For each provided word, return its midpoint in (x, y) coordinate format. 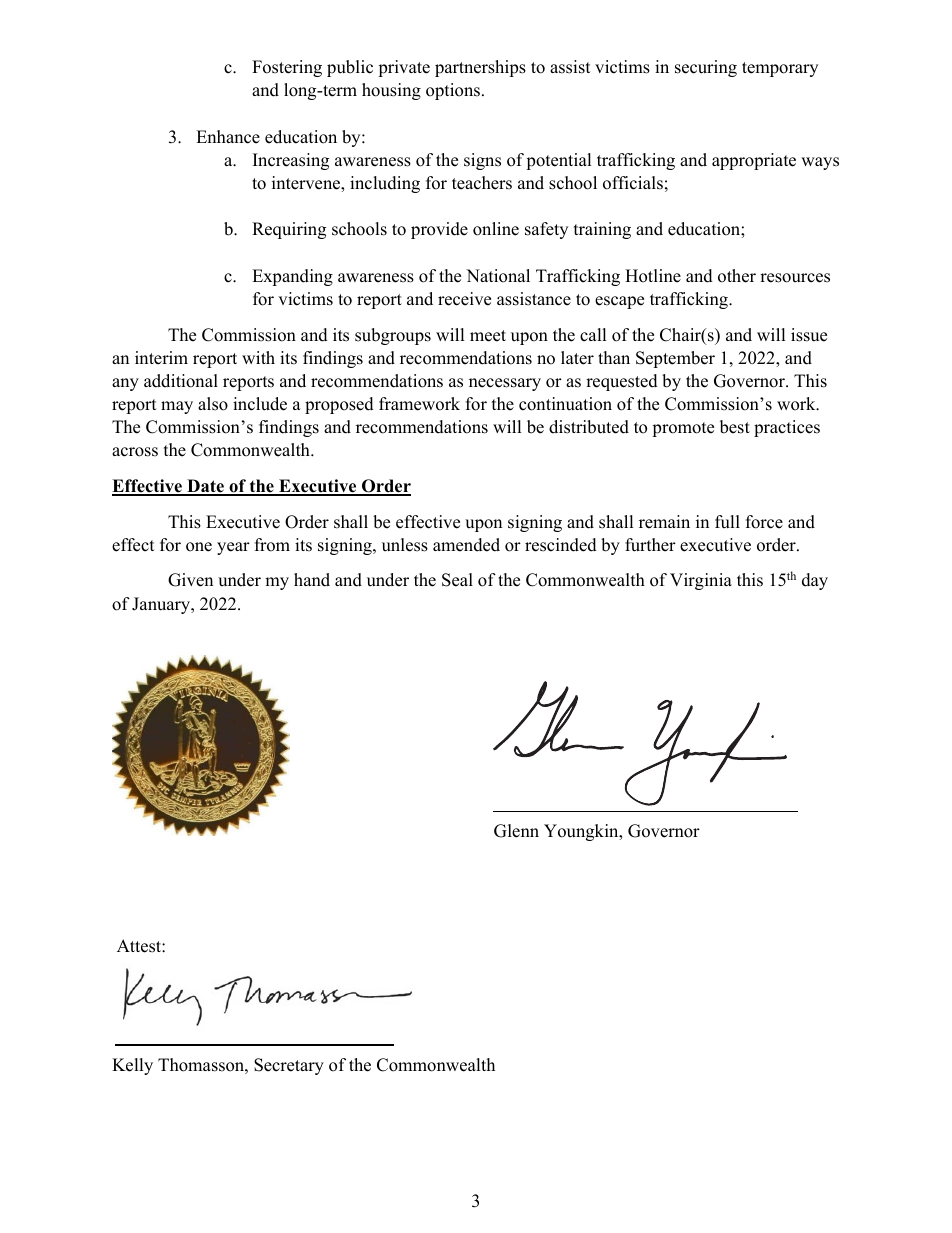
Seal (457, 580)
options (453, 91)
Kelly (132, 1066)
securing (706, 68)
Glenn (516, 831)
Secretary (289, 1066)
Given (190, 580)
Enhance (228, 137)
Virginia (701, 581)
